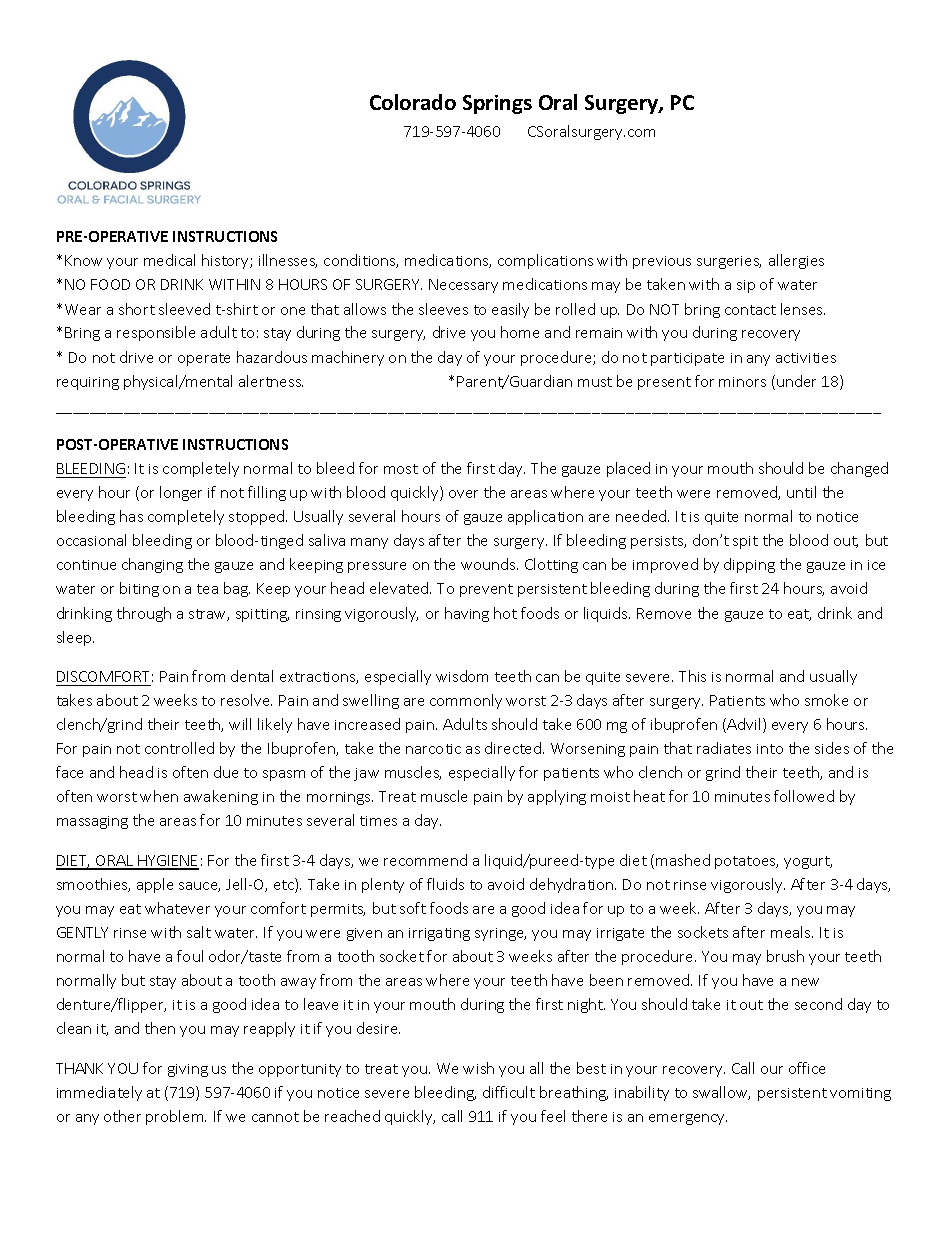 The width and height of the screenshot is (952, 1233). What do you see at coordinates (497, 104) in the screenshot?
I see `Springs` at bounding box center [497, 104].
